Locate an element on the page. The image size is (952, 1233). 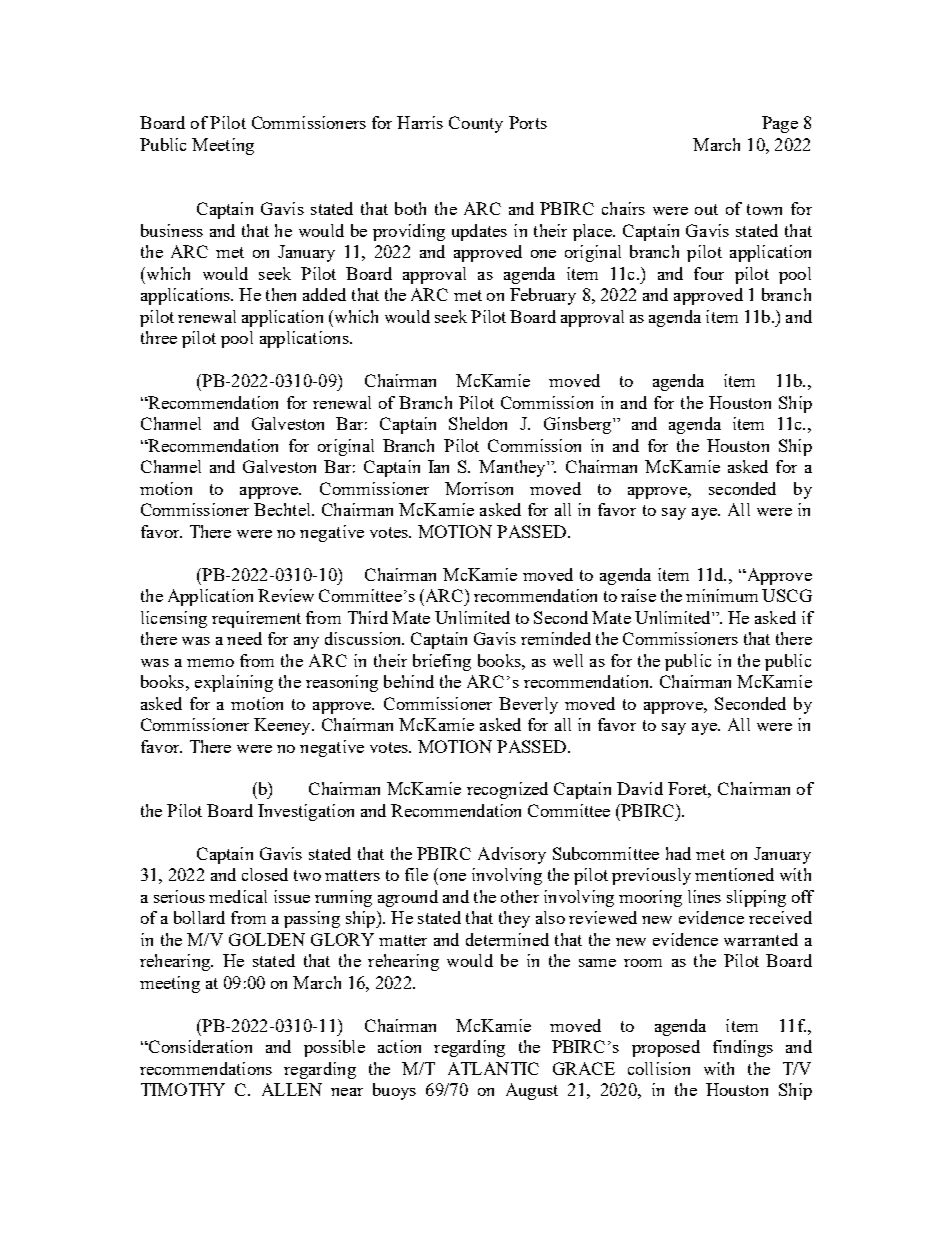
four is located at coordinates (709, 273).
